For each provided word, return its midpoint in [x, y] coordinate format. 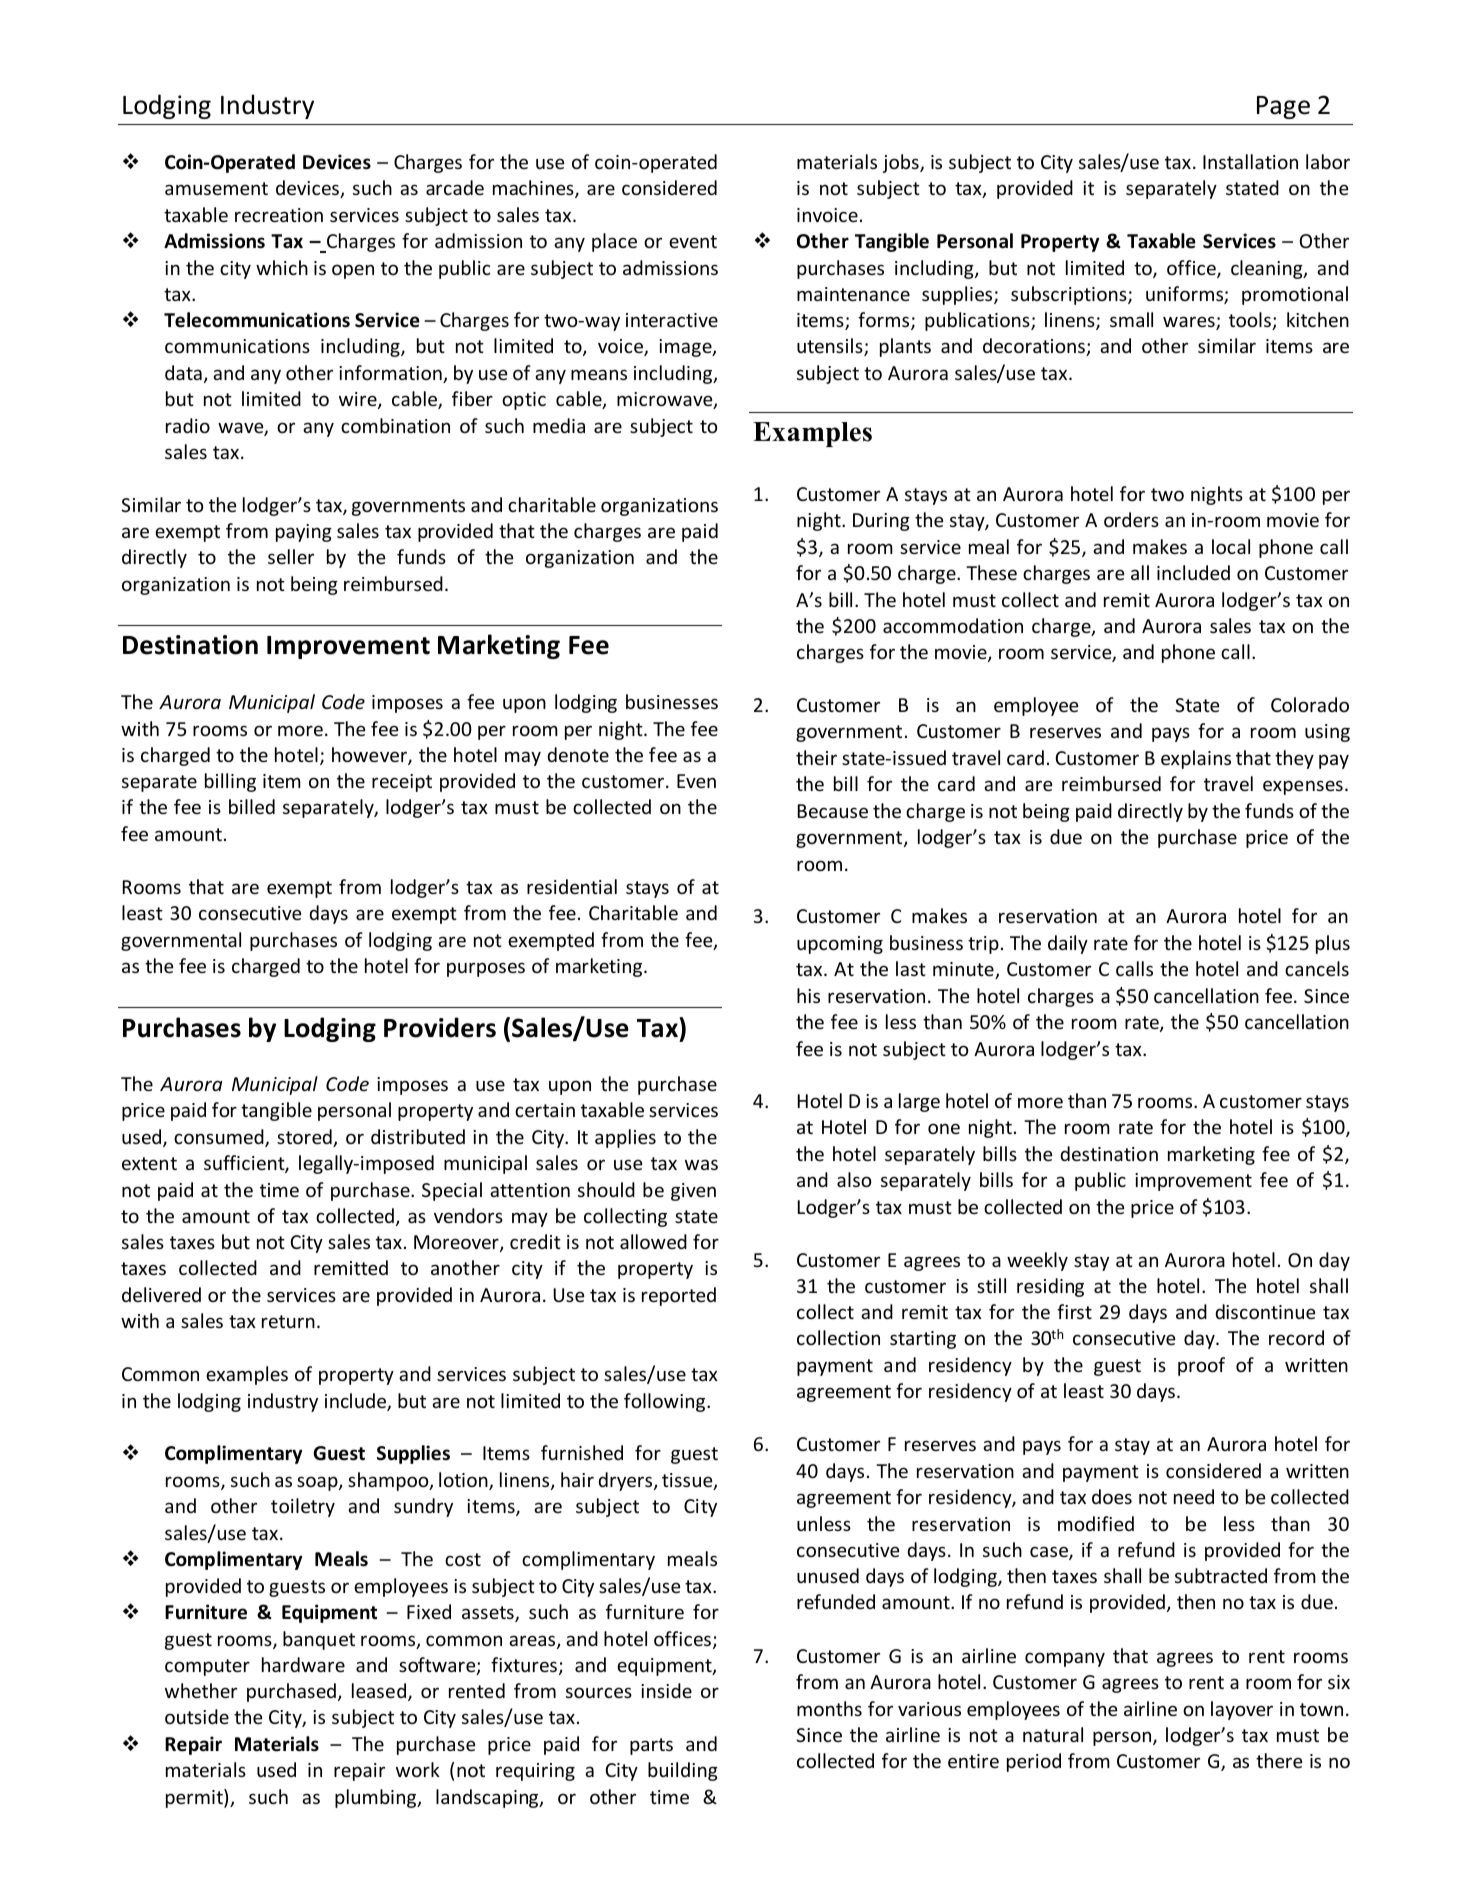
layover [1242, 1710]
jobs [902, 163]
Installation [1250, 161]
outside [197, 1716]
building [683, 1771]
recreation [279, 215]
